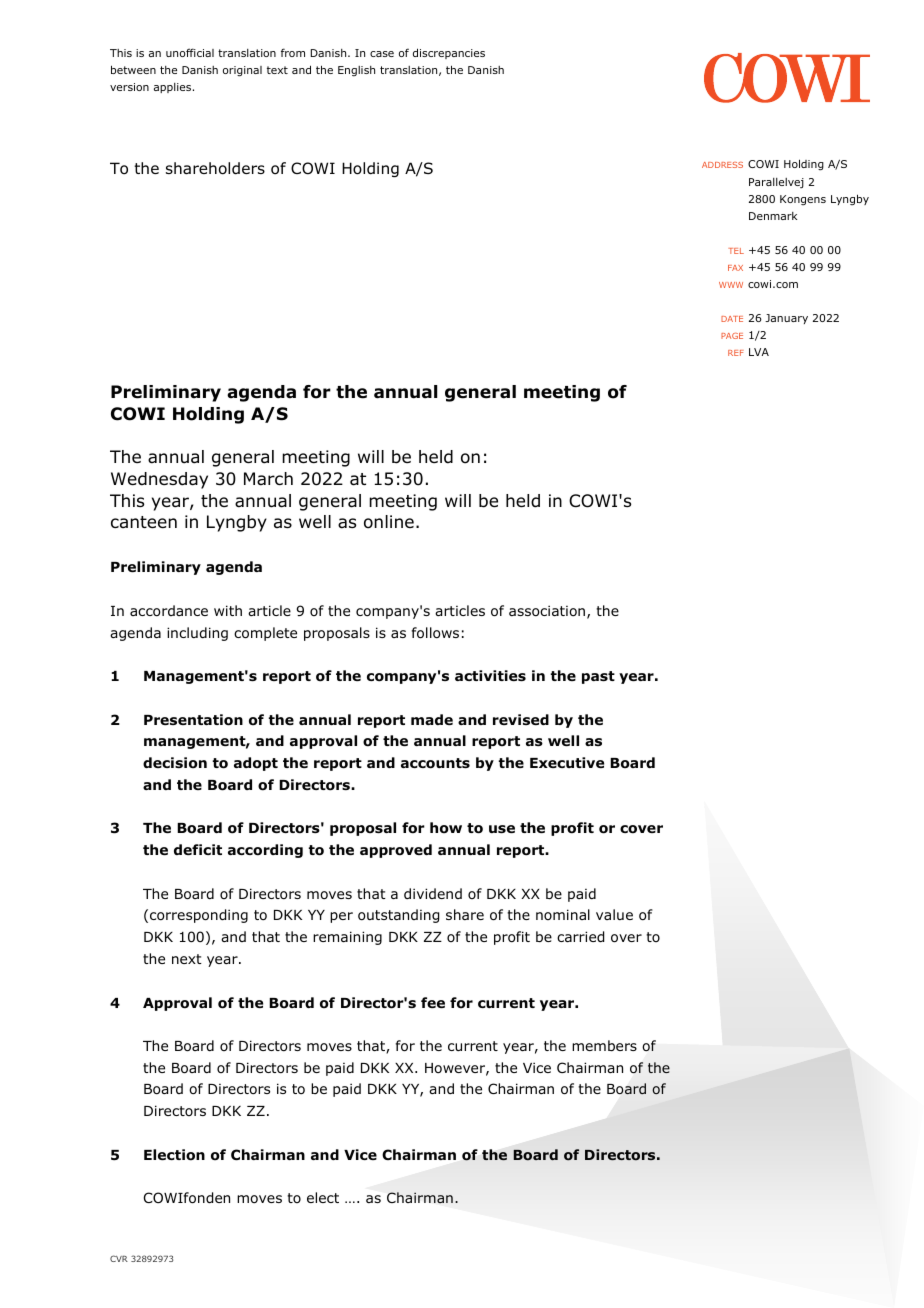  What do you see at coordinates (193, 720) in the image?
I see `Presentation` at bounding box center [193, 720].
